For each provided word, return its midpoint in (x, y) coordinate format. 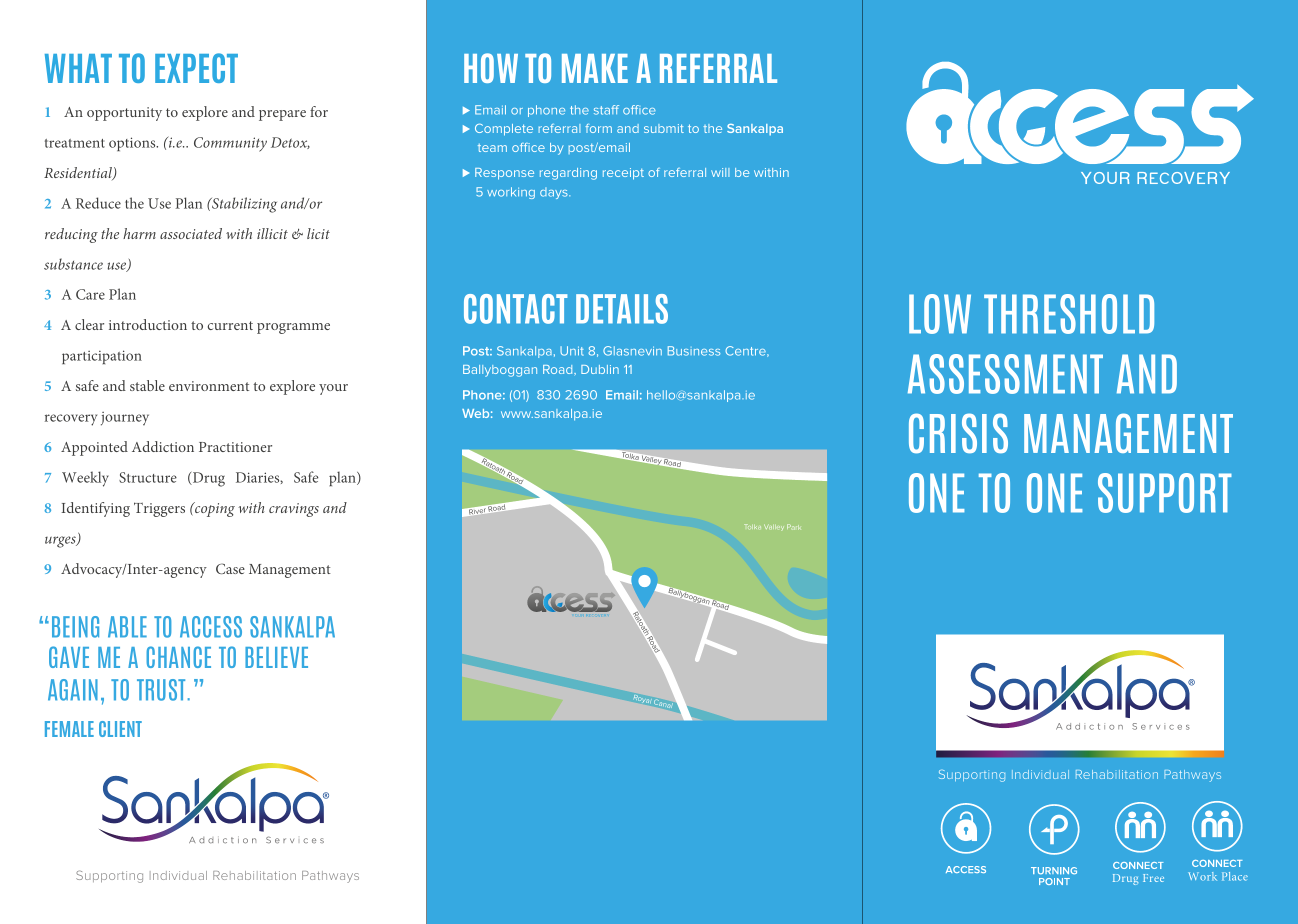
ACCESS (211, 627)
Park (793, 527)
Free (1153, 878)
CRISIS (958, 433)
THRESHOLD (1069, 314)
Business (694, 351)
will (720, 172)
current (230, 325)
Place (1235, 876)
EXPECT (196, 68)
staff (606, 110)
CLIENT (120, 729)
